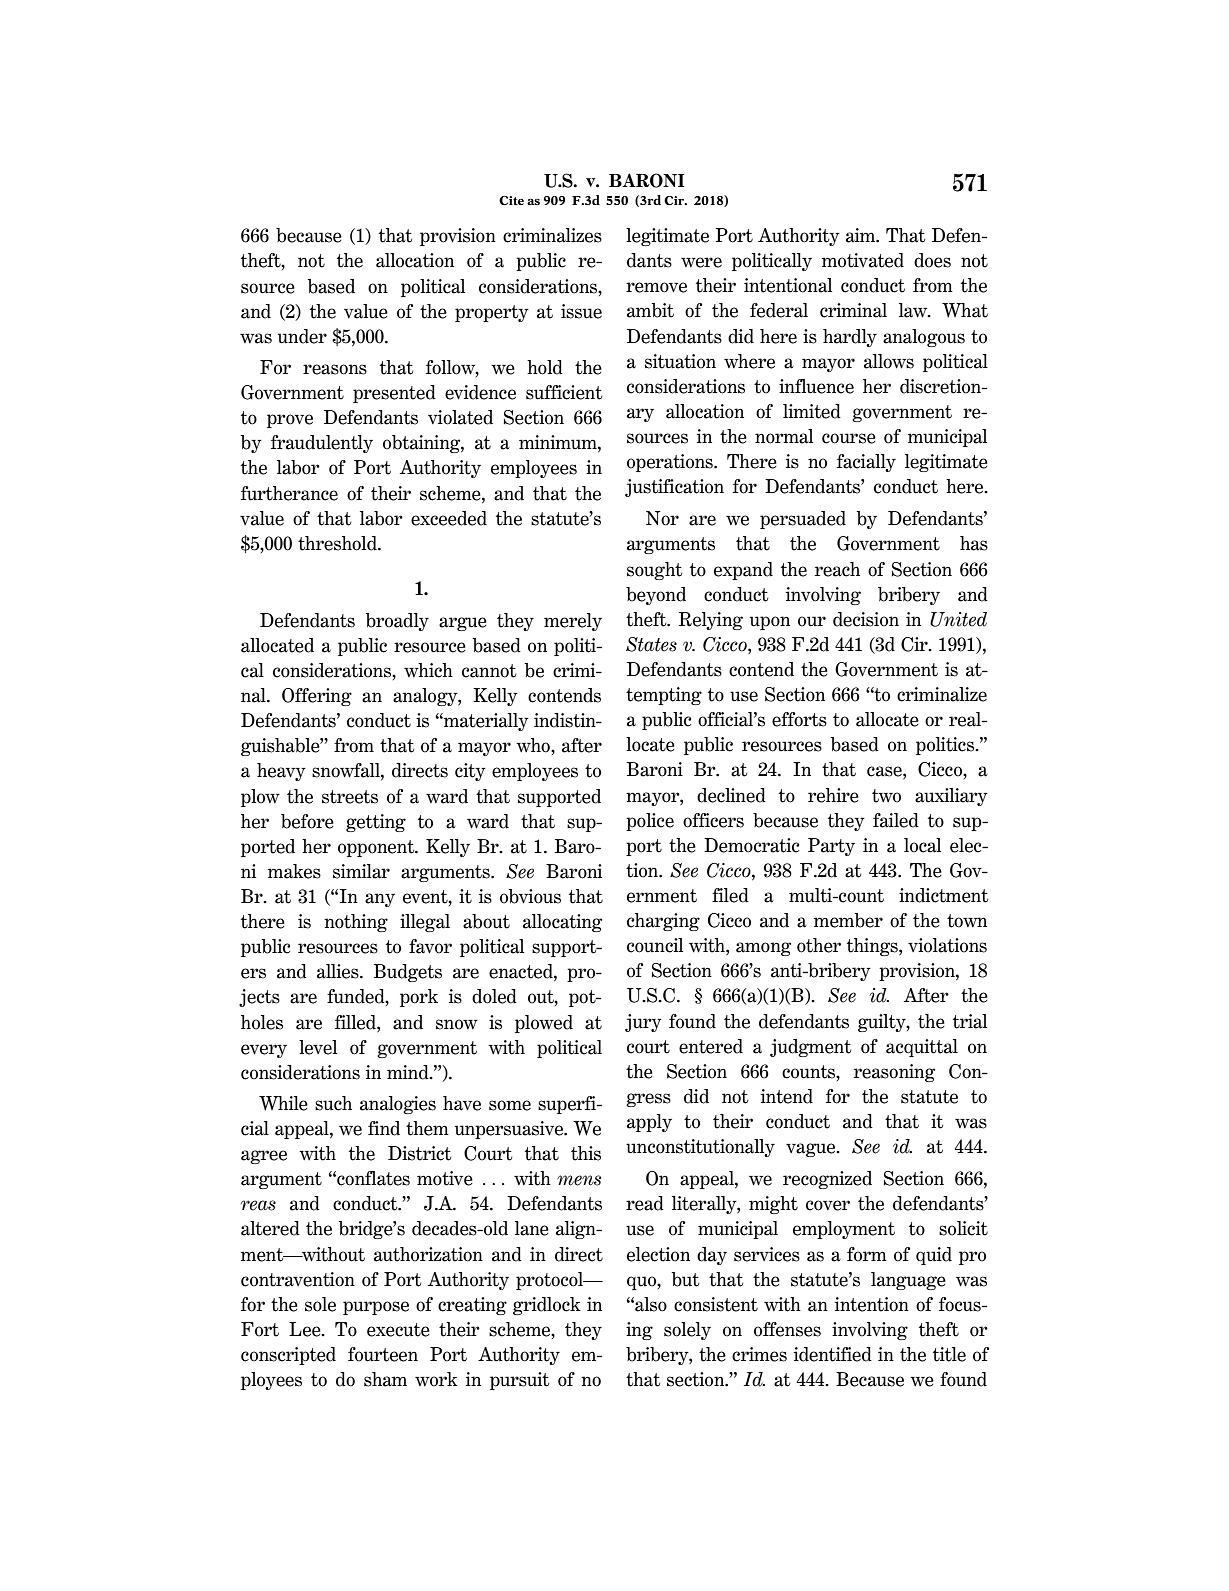  I want to click on police, so click(650, 822).
